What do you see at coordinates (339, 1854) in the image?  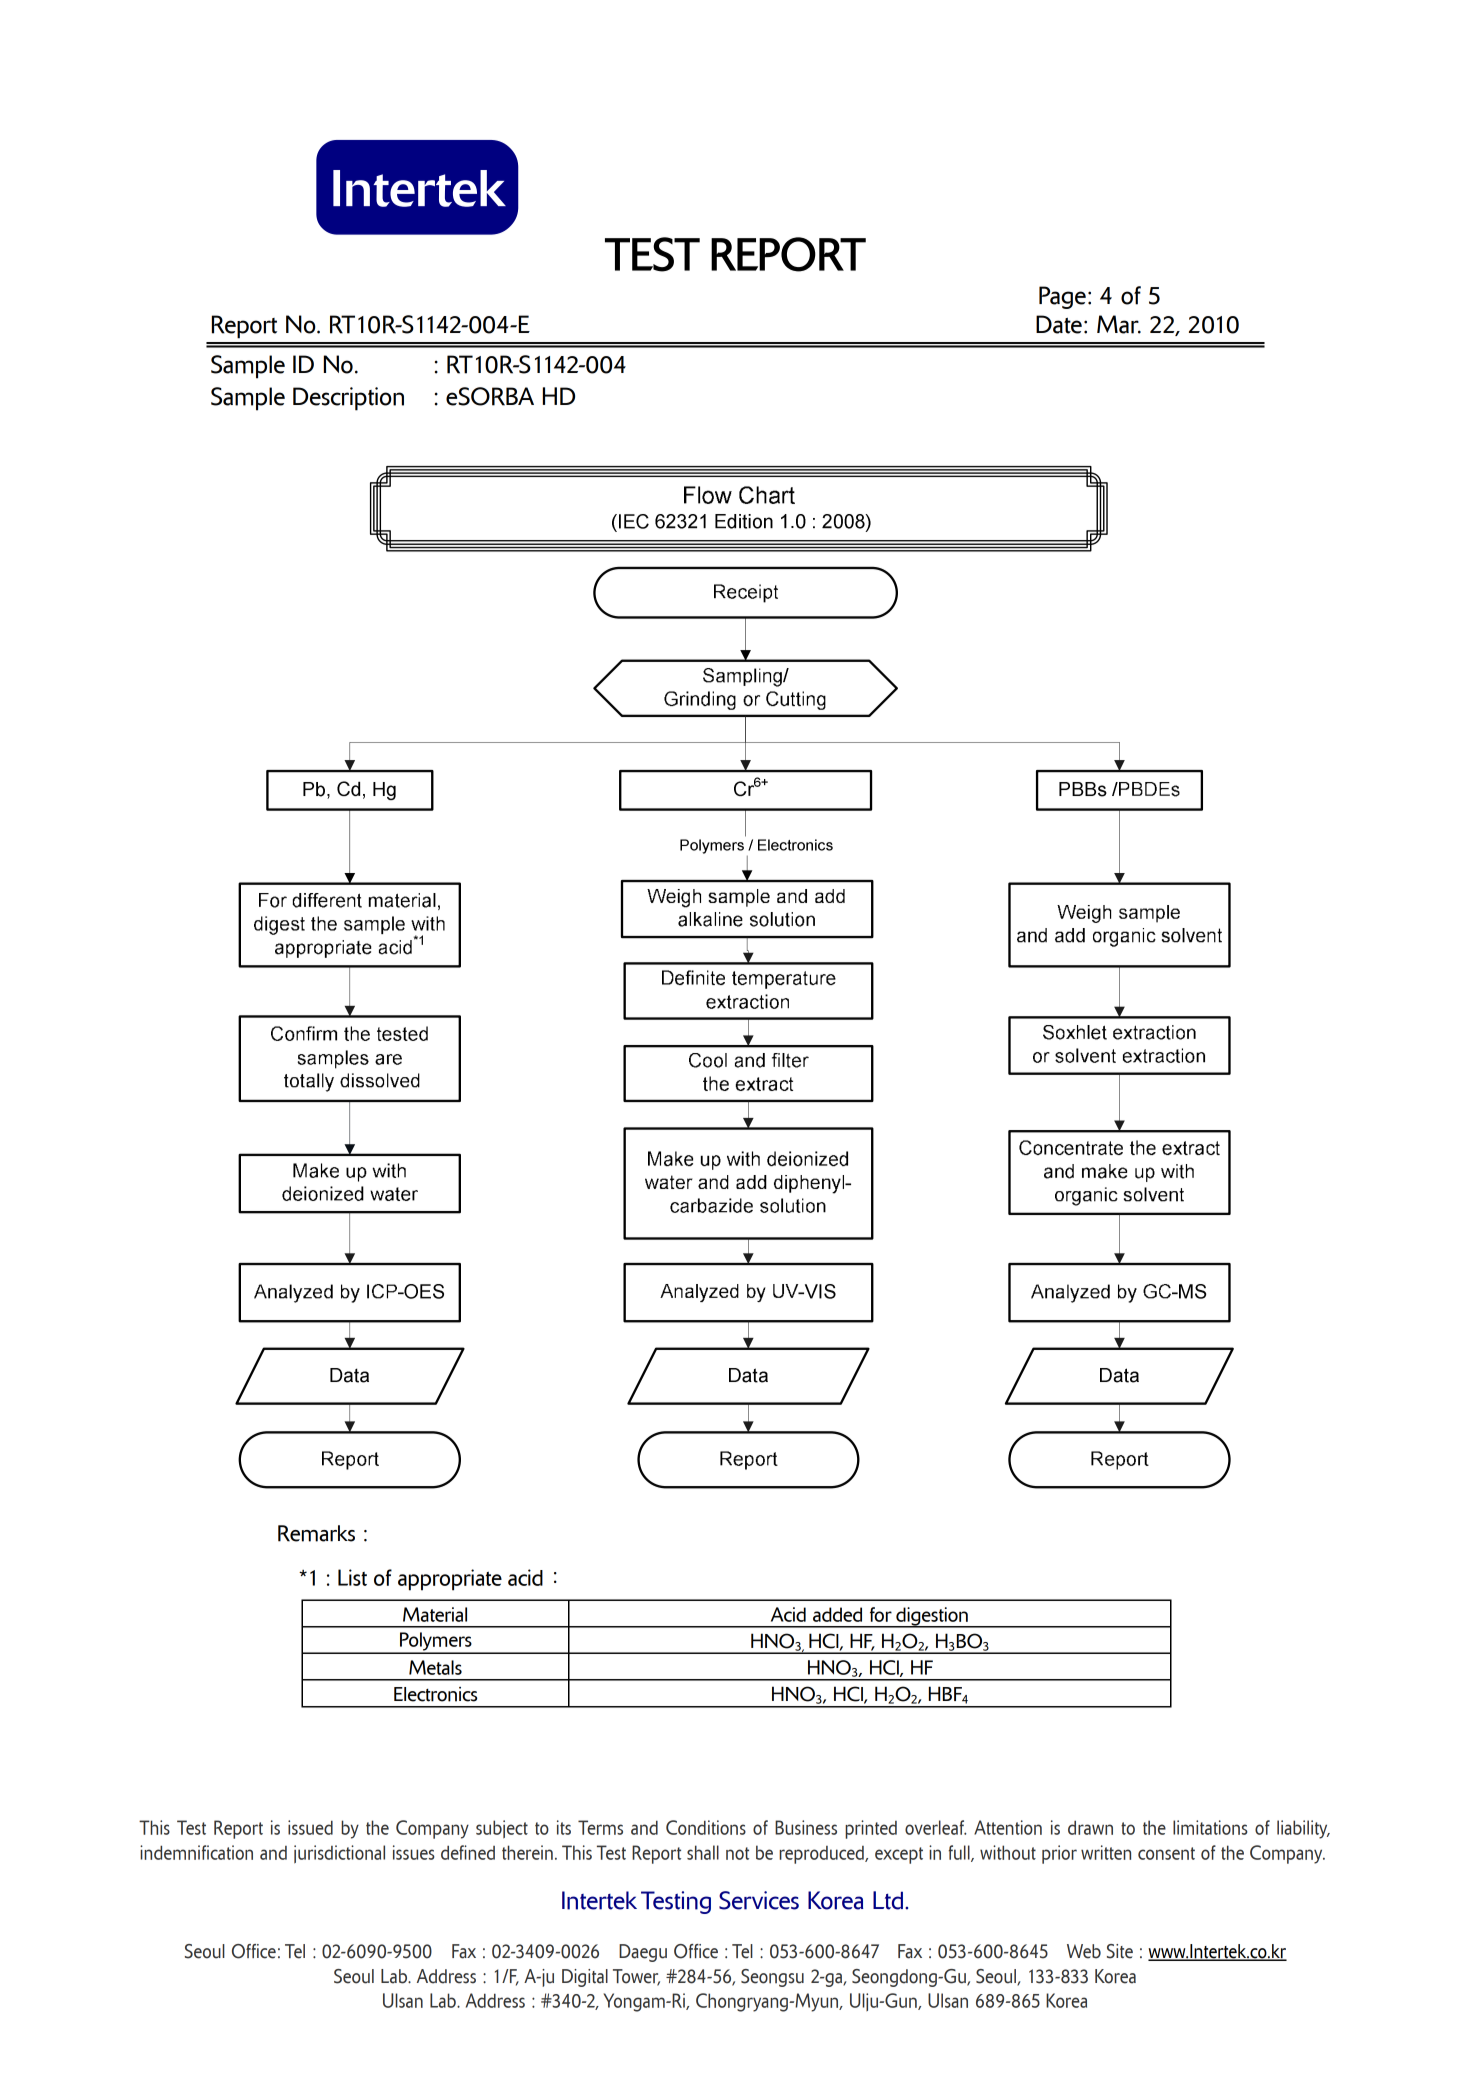 I see `jurisdictional` at bounding box center [339, 1854].
